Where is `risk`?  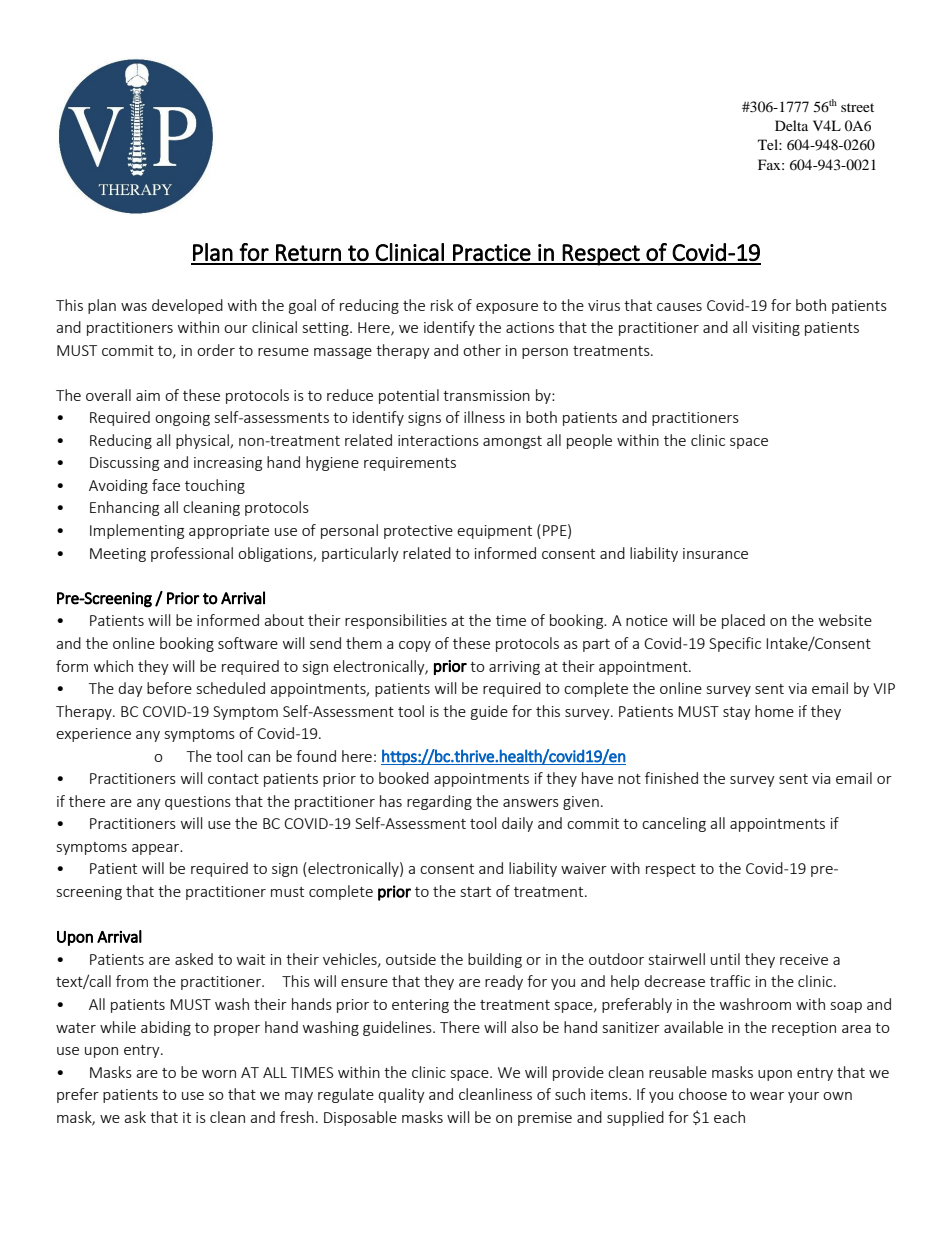
risk is located at coordinates (442, 305).
